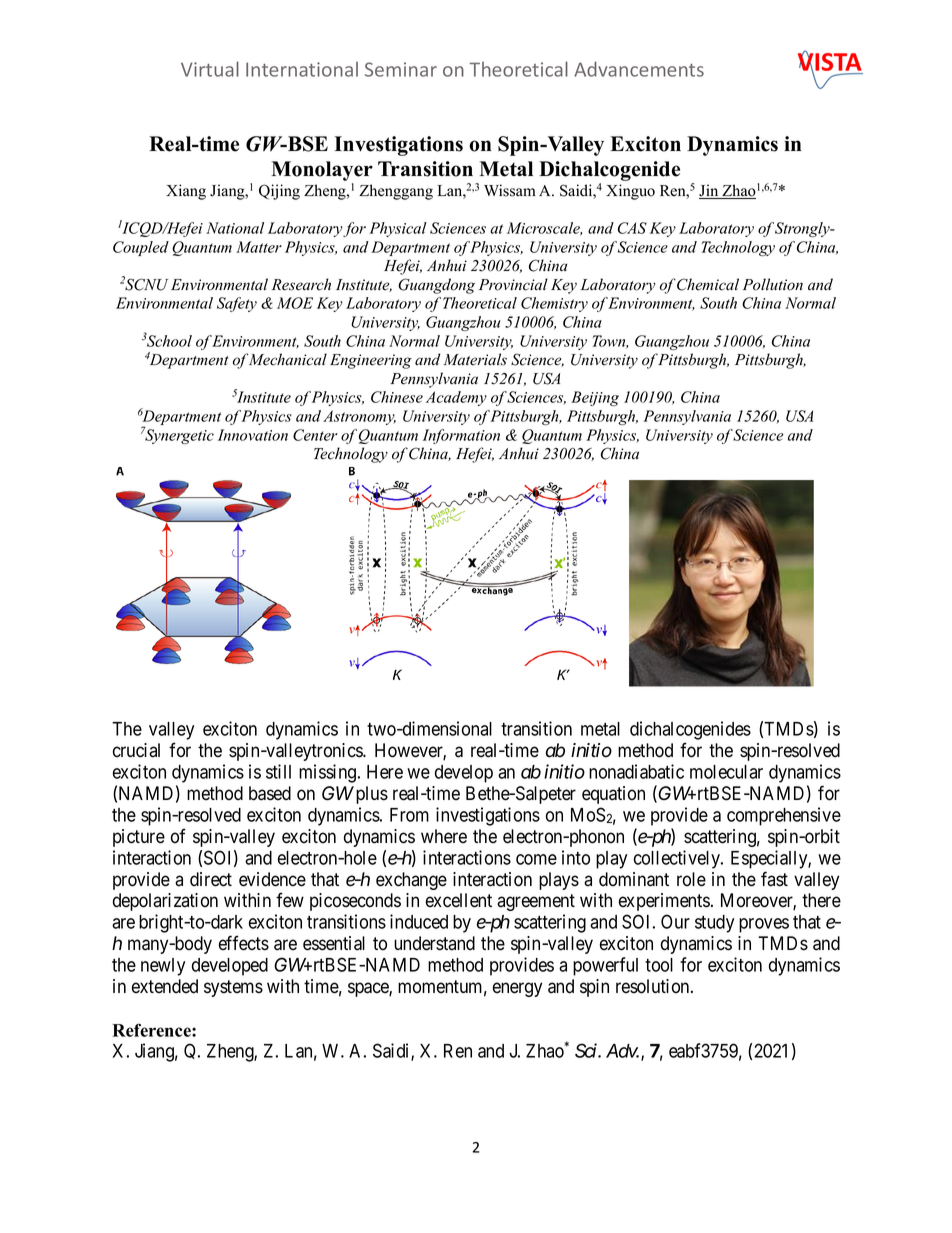 Image resolution: width=952 pixels, height=1233 pixels. Describe the element at coordinates (461, 436) in the page. I see `Information` at that location.
